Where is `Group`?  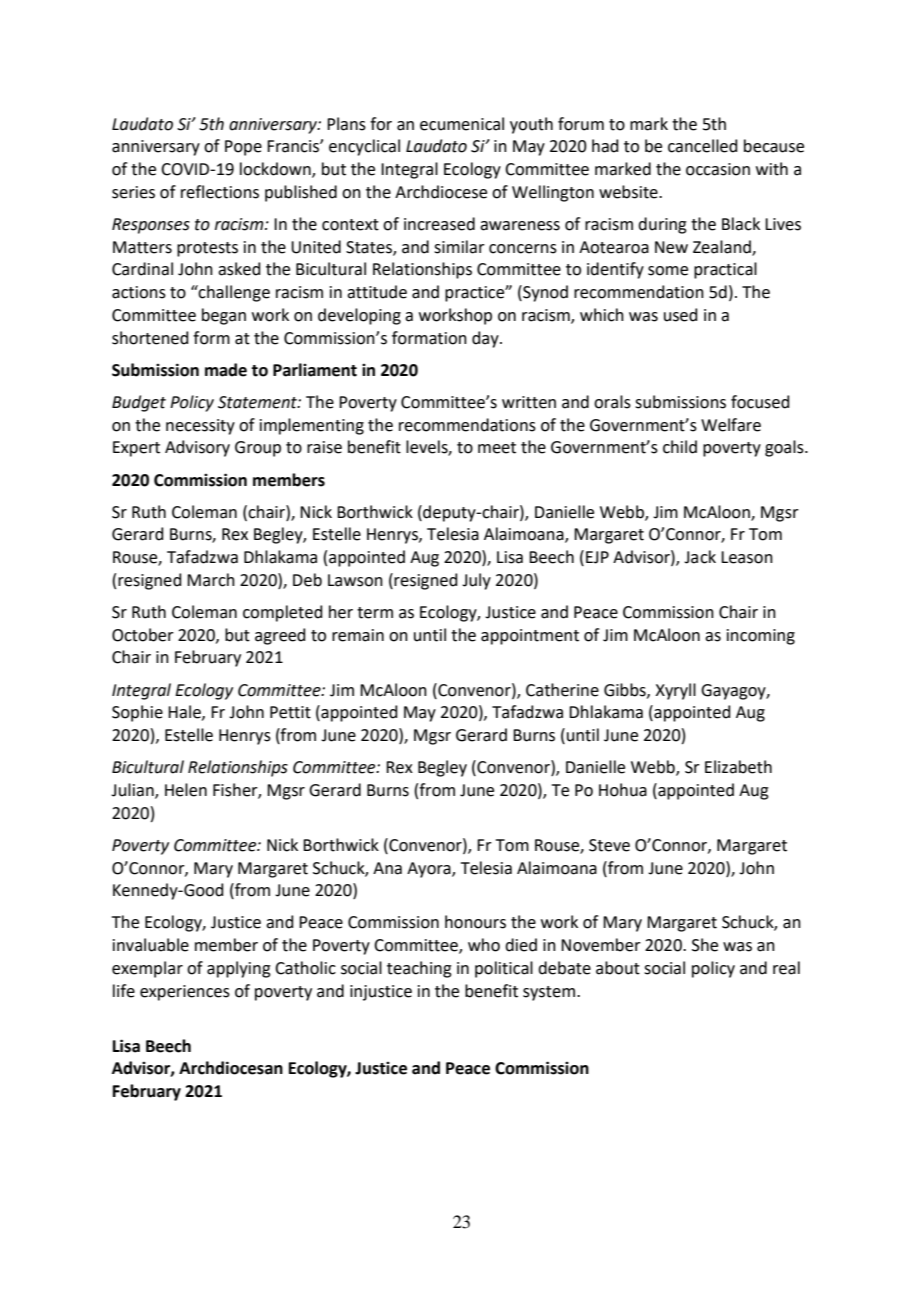 Group is located at coordinates (258, 449).
